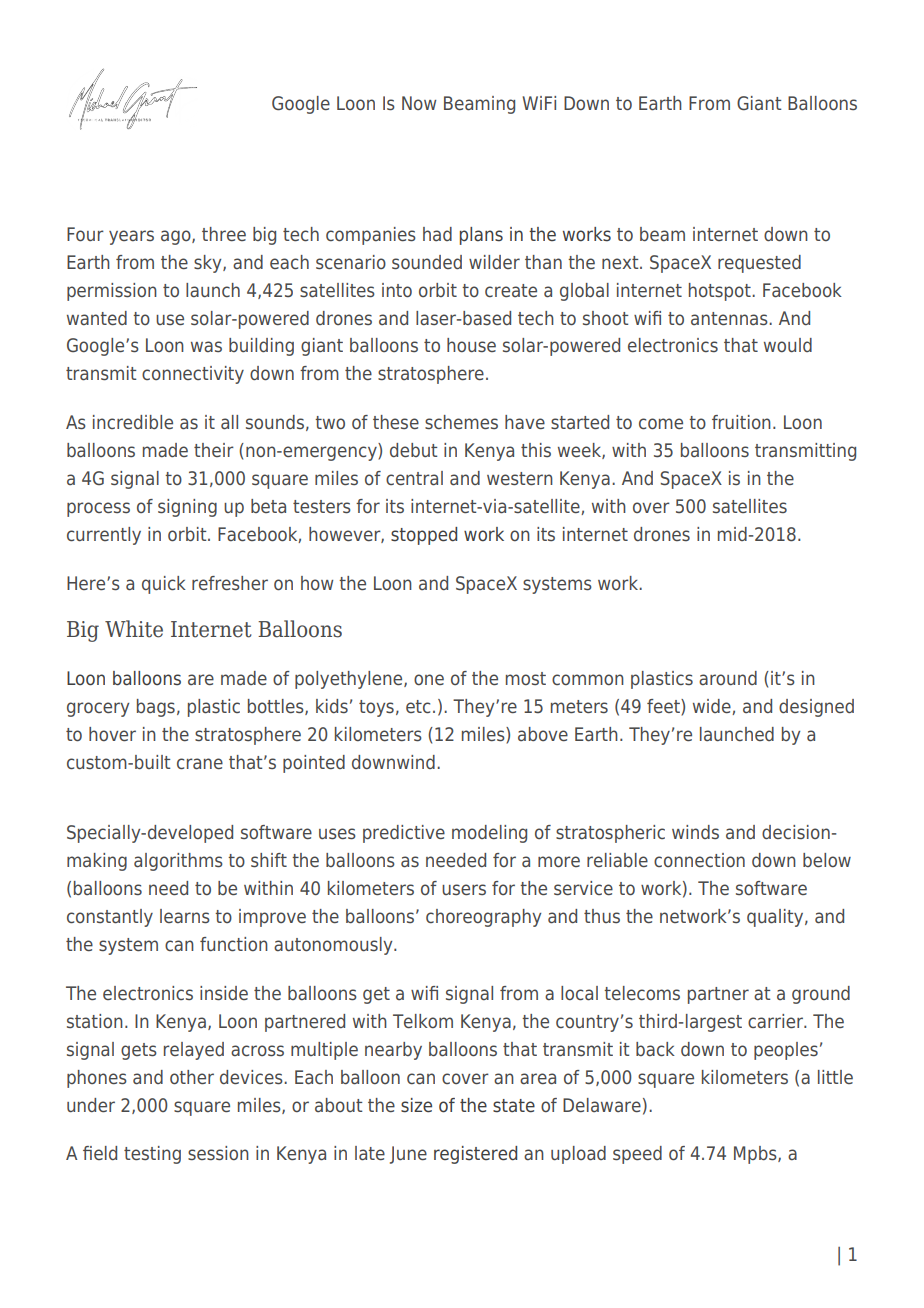  What do you see at coordinates (526, 678) in the screenshot?
I see `most` at bounding box center [526, 678].
